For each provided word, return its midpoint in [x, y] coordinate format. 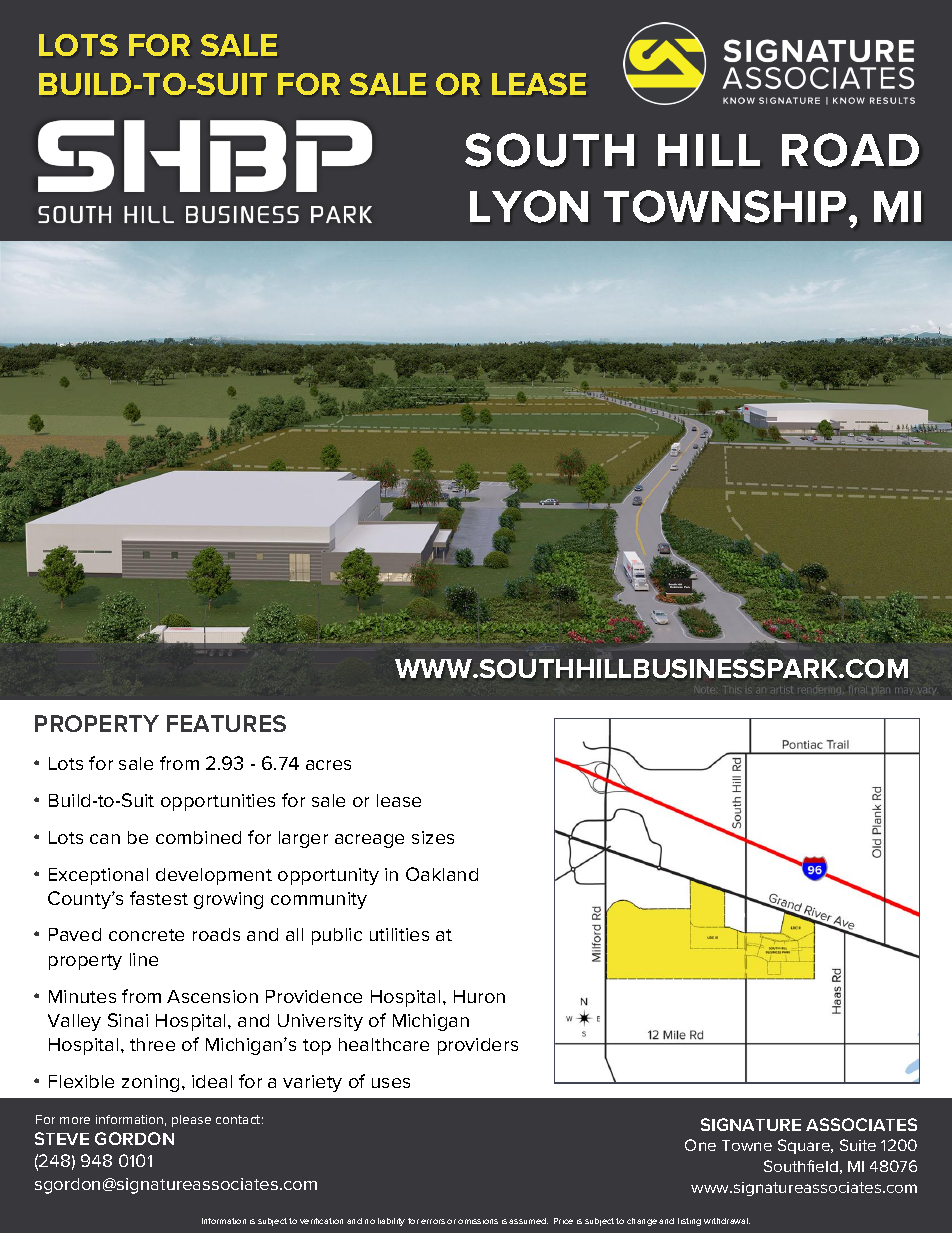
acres [328, 765]
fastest [159, 898]
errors [433, 1221]
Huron [479, 996]
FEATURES [226, 723]
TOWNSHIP [725, 206]
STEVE [62, 1138]
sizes [433, 837]
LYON [529, 206]
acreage [369, 841]
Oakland [442, 874]
